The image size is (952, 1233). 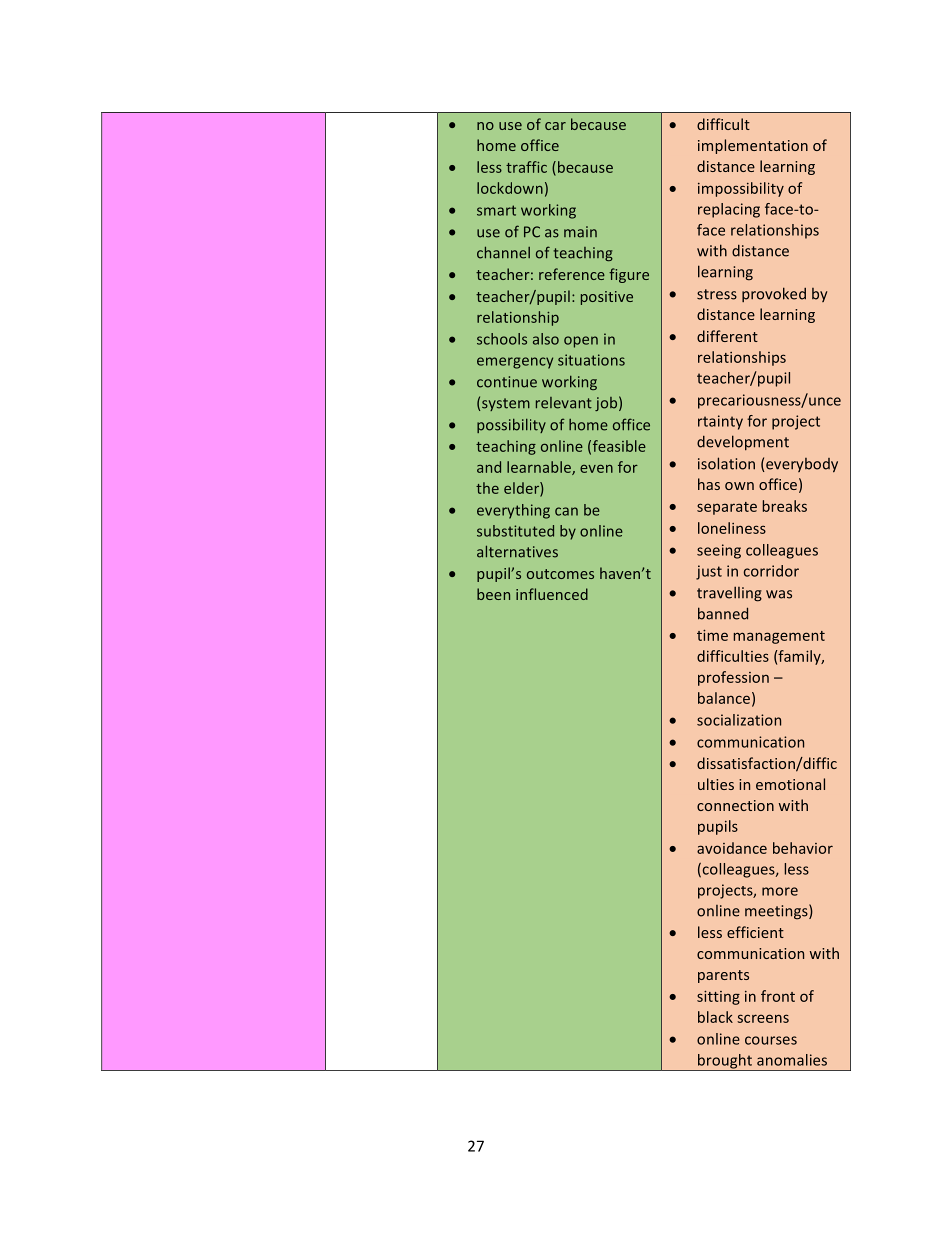 I want to click on traffic, so click(x=526, y=167).
